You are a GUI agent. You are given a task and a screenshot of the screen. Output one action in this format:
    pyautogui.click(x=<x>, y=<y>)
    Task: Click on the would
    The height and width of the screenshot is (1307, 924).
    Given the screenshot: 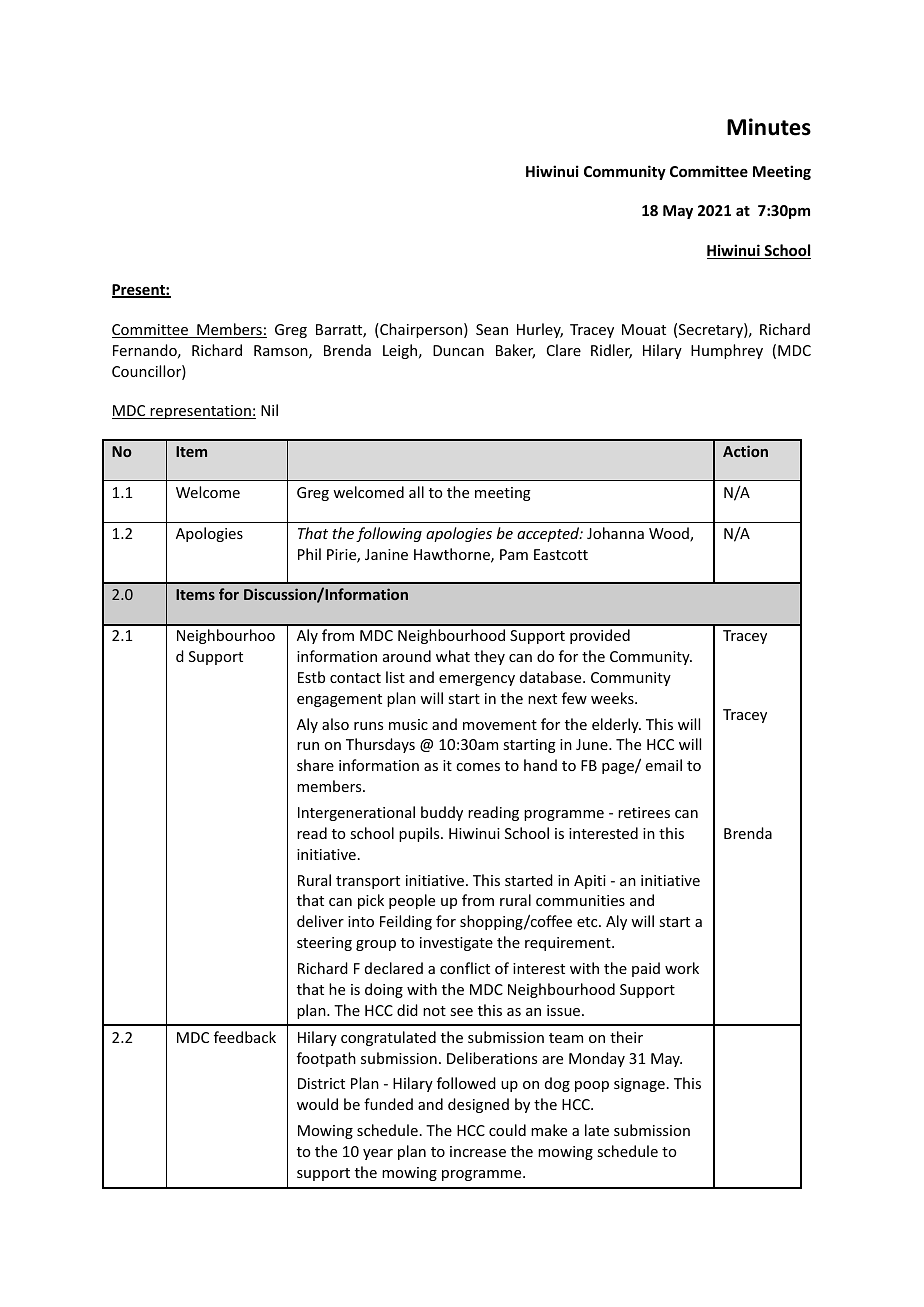 What is the action you would take?
    pyautogui.click(x=317, y=1104)
